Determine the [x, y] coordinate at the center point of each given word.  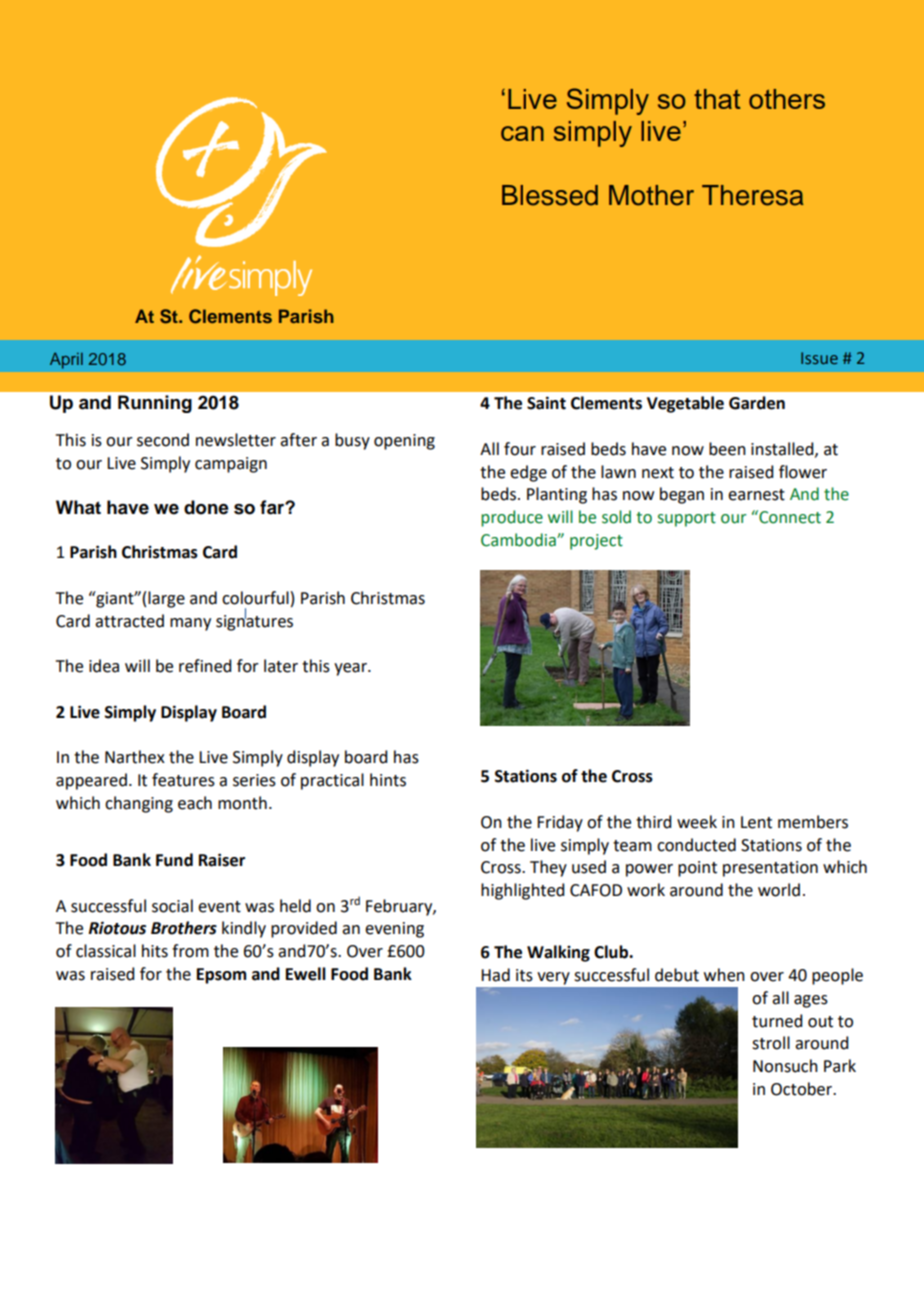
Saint [546, 403]
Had [495, 975]
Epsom [221, 976]
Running [155, 404]
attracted [129, 621]
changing [139, 804]
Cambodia [519, 540]
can [522, 133]
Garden [757, 403]
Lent [756, 822]
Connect [789, 517]
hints [388, 780]
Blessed [550, 195]
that [717, 99]
